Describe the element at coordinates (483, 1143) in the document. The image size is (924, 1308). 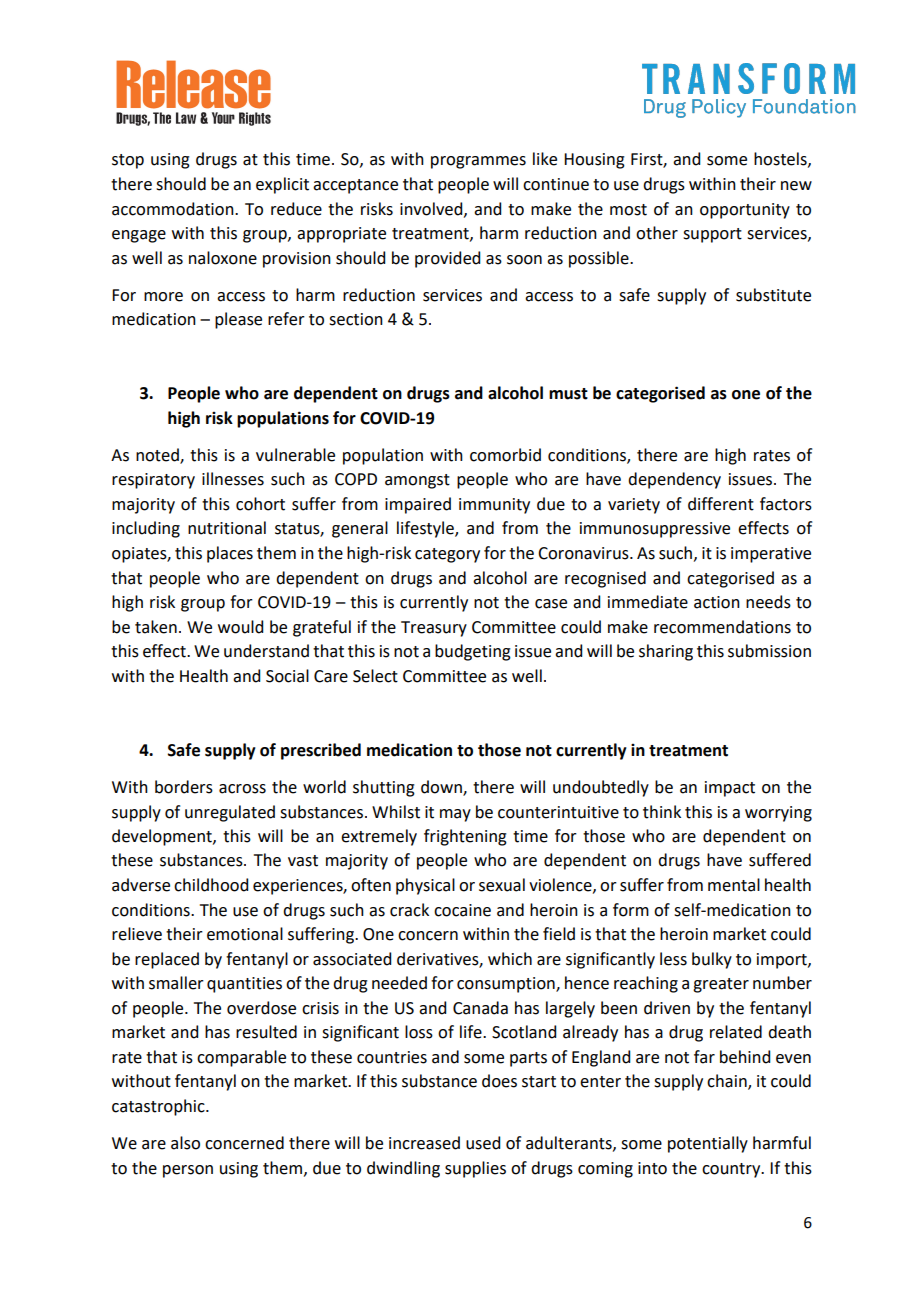
I see `used` at that location.
